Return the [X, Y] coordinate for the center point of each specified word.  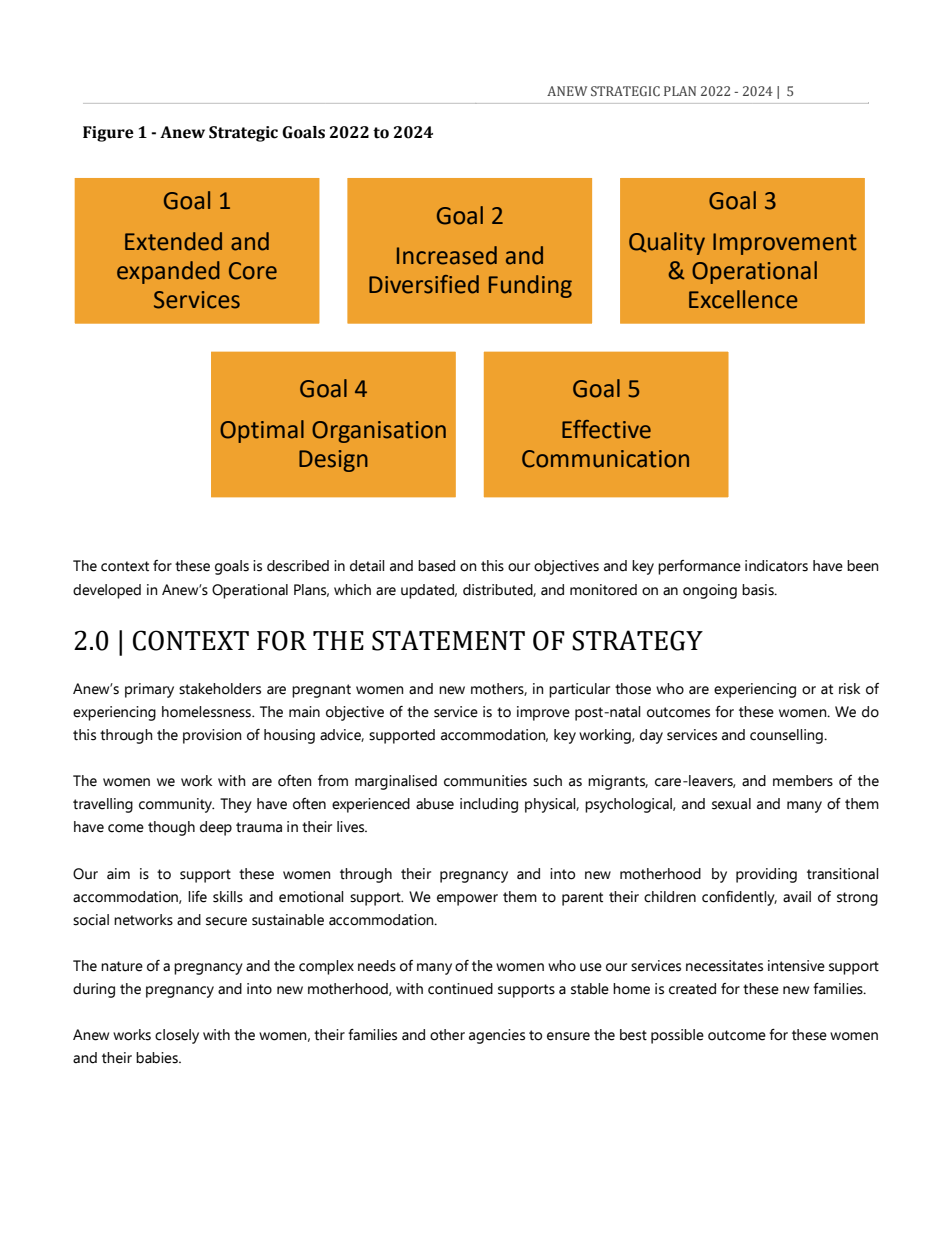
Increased [447, 255]
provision [212, 736]
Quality [667, 243]
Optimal [262, 431]
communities [485, 781]
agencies [497, 1036]
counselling [787, 736]
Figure [108, 134]
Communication [605, 459]
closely [177, 1036]
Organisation [379, 432]
